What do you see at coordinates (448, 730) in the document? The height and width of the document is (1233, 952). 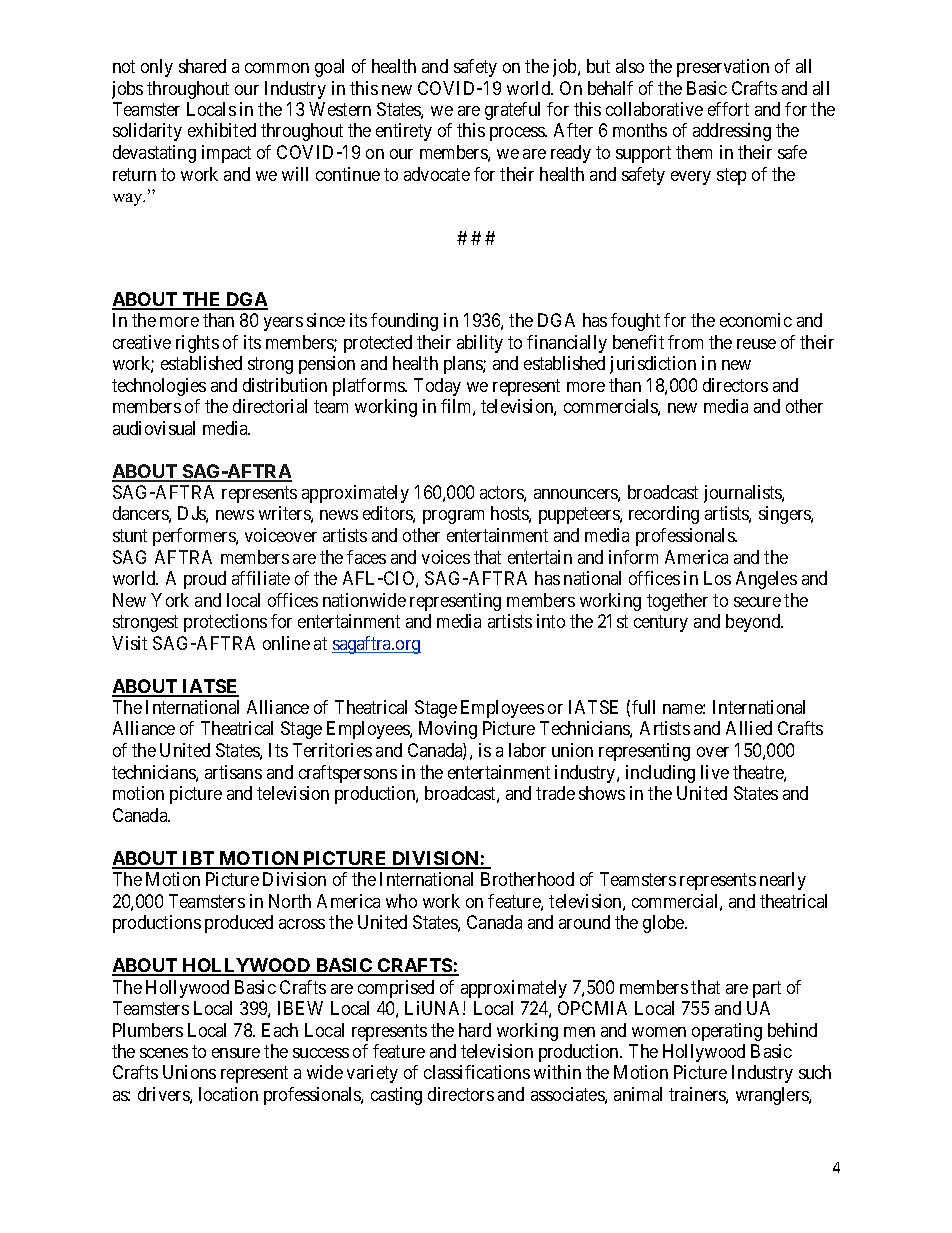 I see `Moving` at bounding box center [448, 730].
